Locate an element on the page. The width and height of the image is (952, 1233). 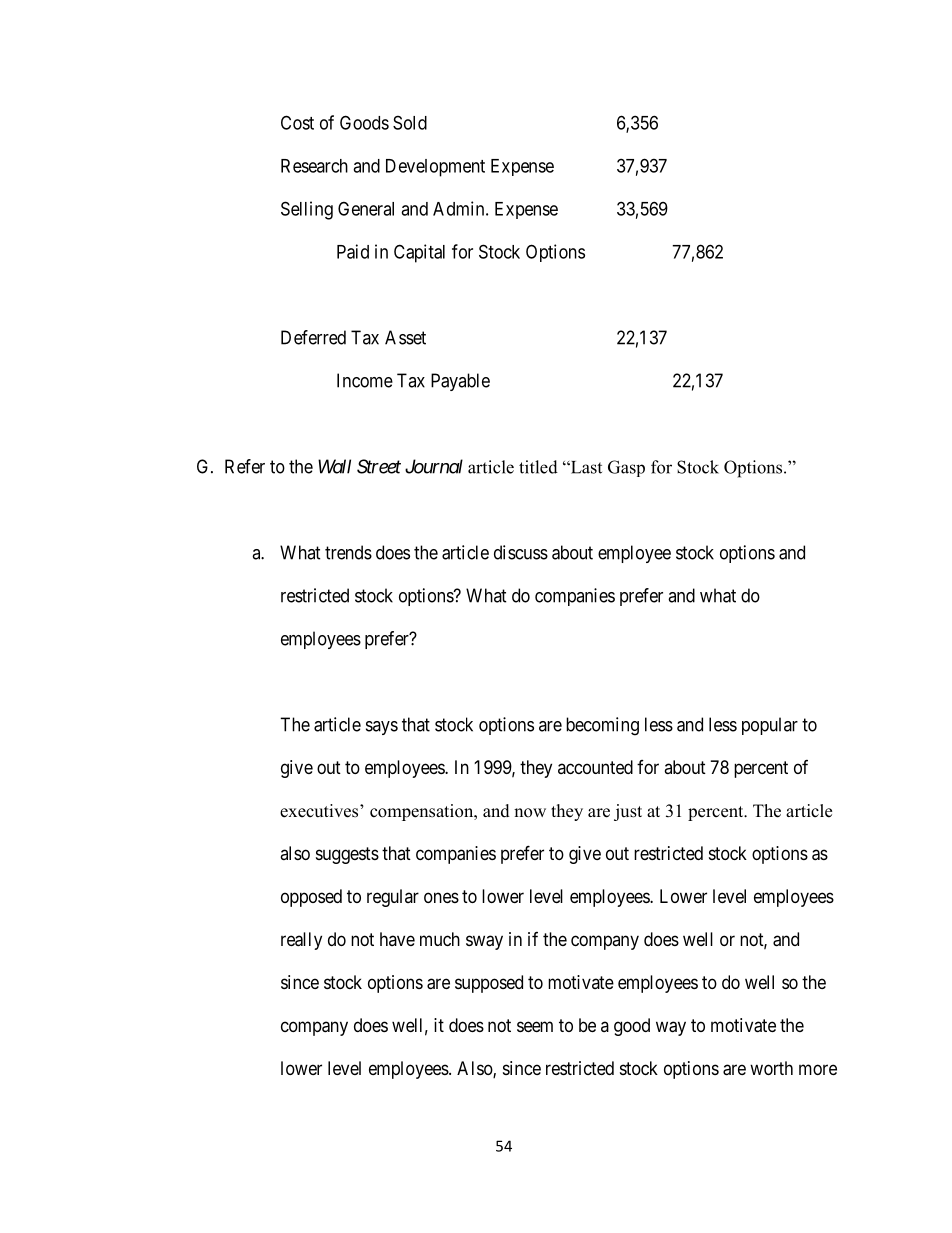
Research is located at coordinates (314, 166).
